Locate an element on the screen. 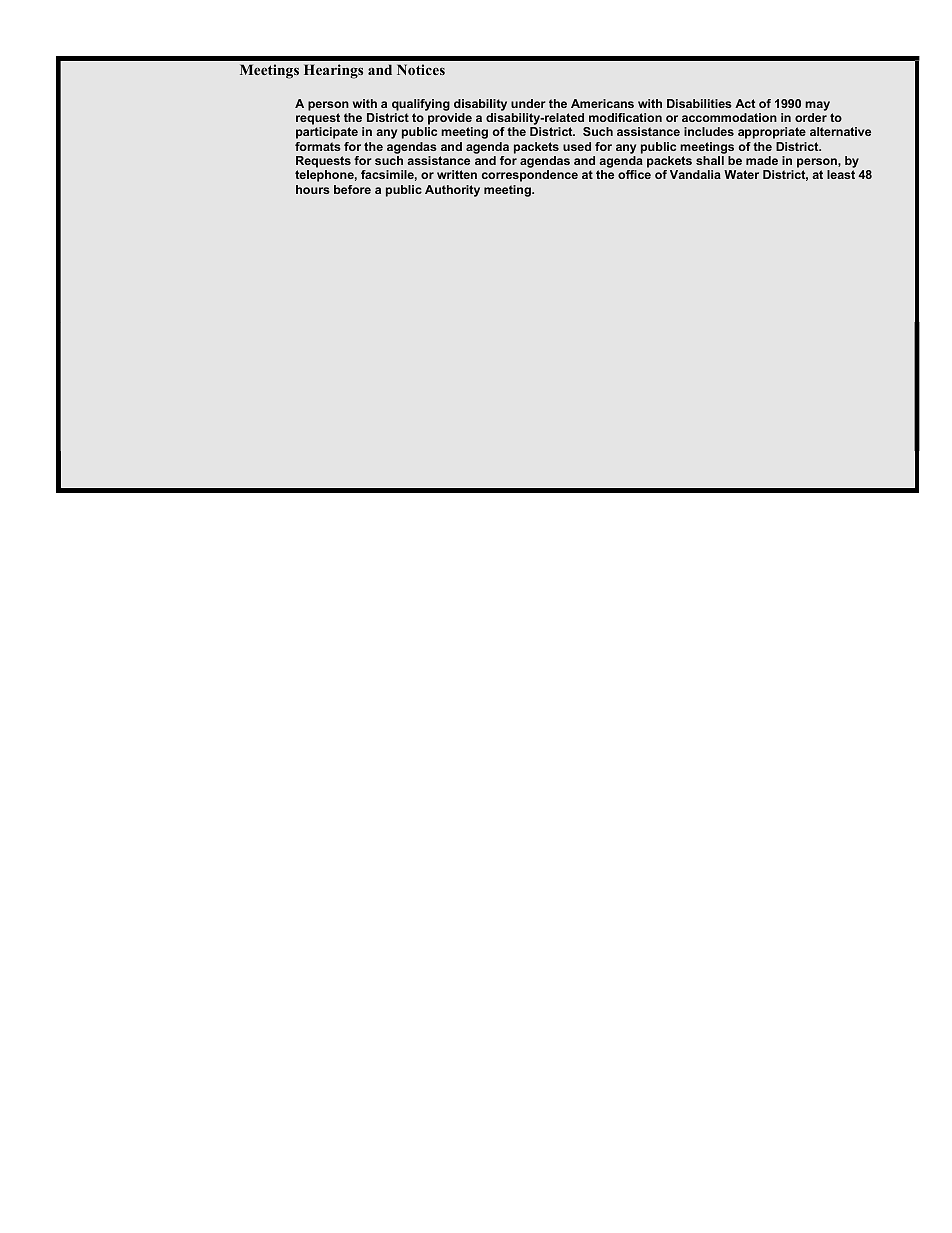 The width and height of the screenshot is (952, 1233). Notices is located at coordinates (421, 69).
